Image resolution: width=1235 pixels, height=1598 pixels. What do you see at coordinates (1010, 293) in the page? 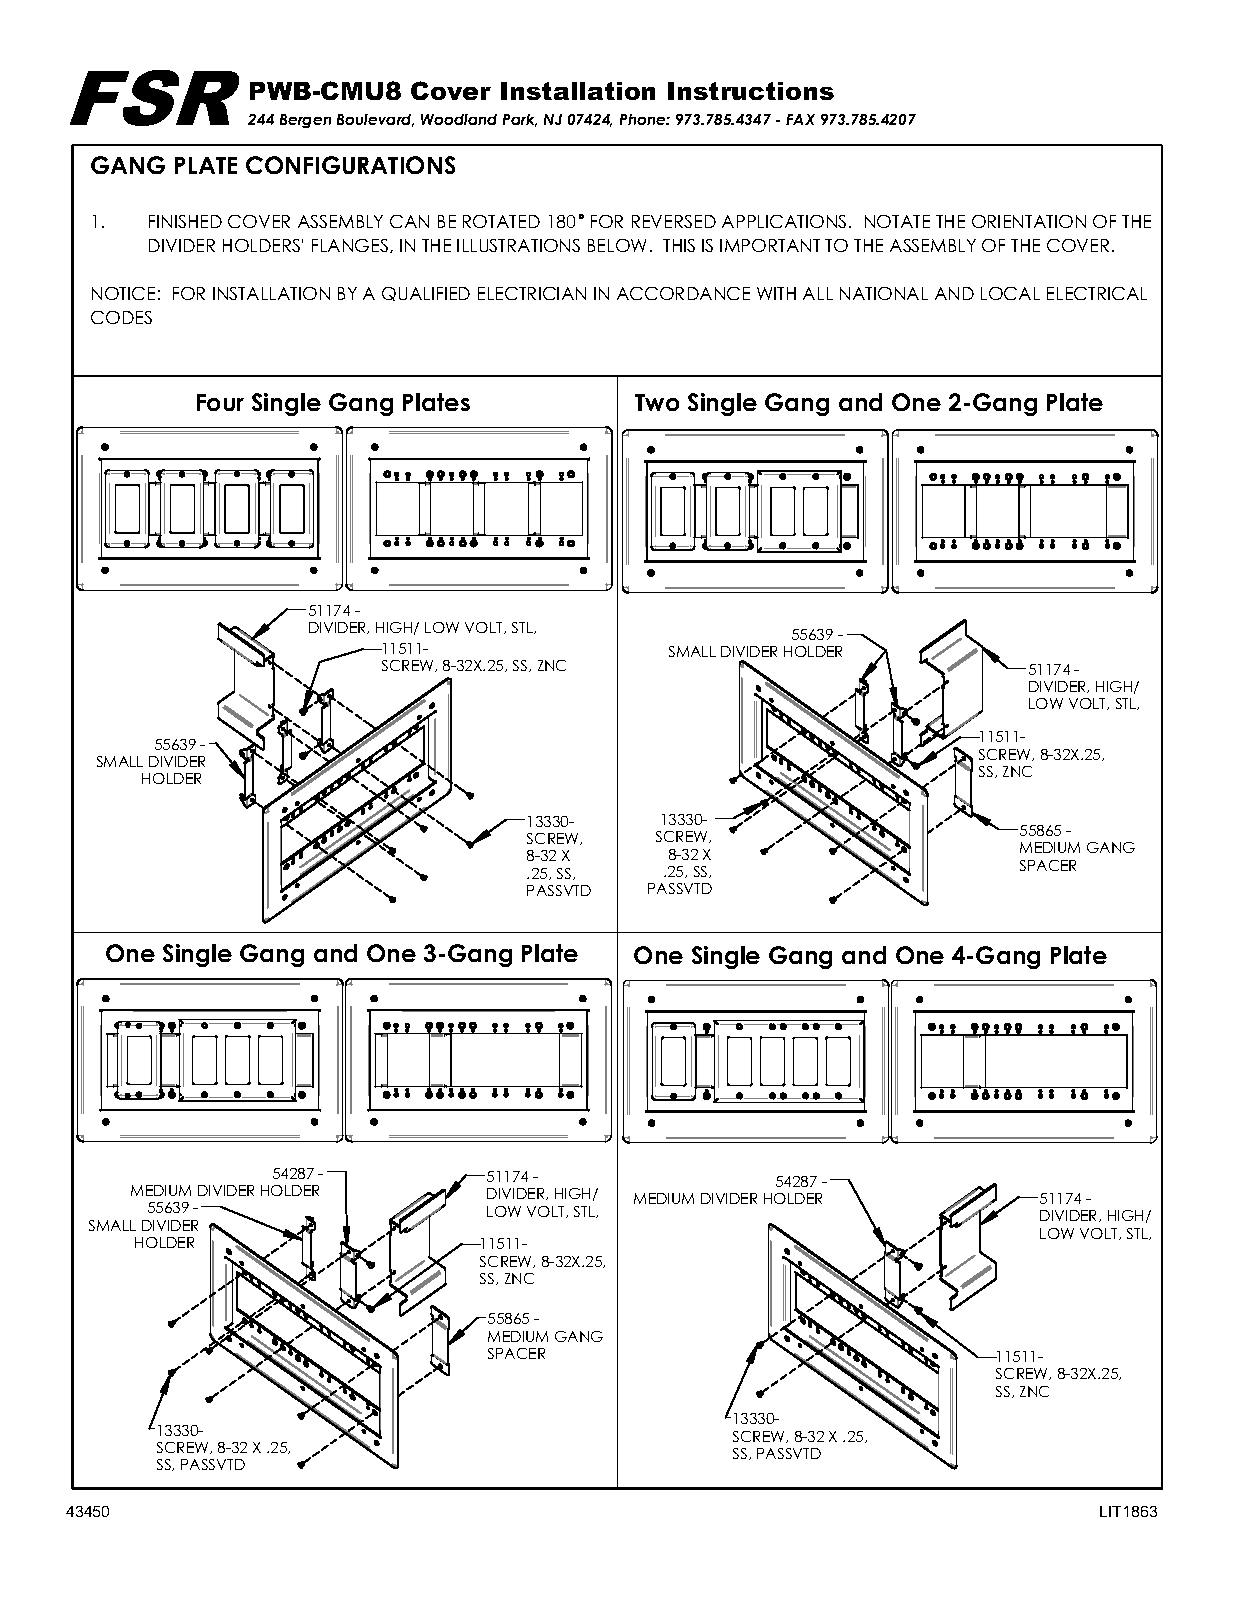
I see `LOCAL` at bounding box center [1010, 293].
